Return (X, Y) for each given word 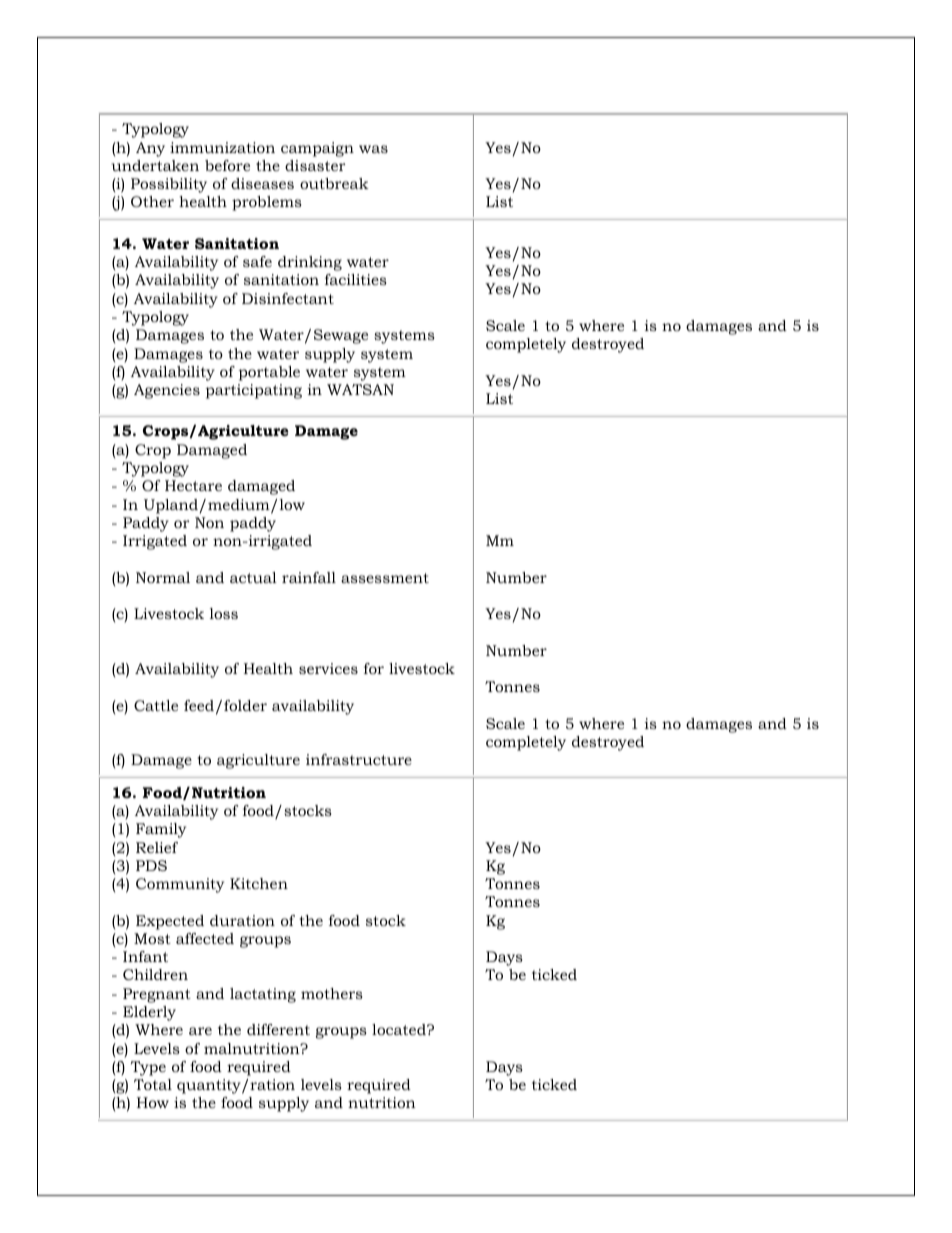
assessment (385, 578)
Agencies (167, 391)
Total (153, 1084)
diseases (262, 183)
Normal (163, 577)
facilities (355, 279)
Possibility (169, 185)
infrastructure (359, 759)
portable (269, 373)
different (278, 1029)
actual (253, 577)
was (373, 149)
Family (161, 830)
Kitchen (259, 883)
